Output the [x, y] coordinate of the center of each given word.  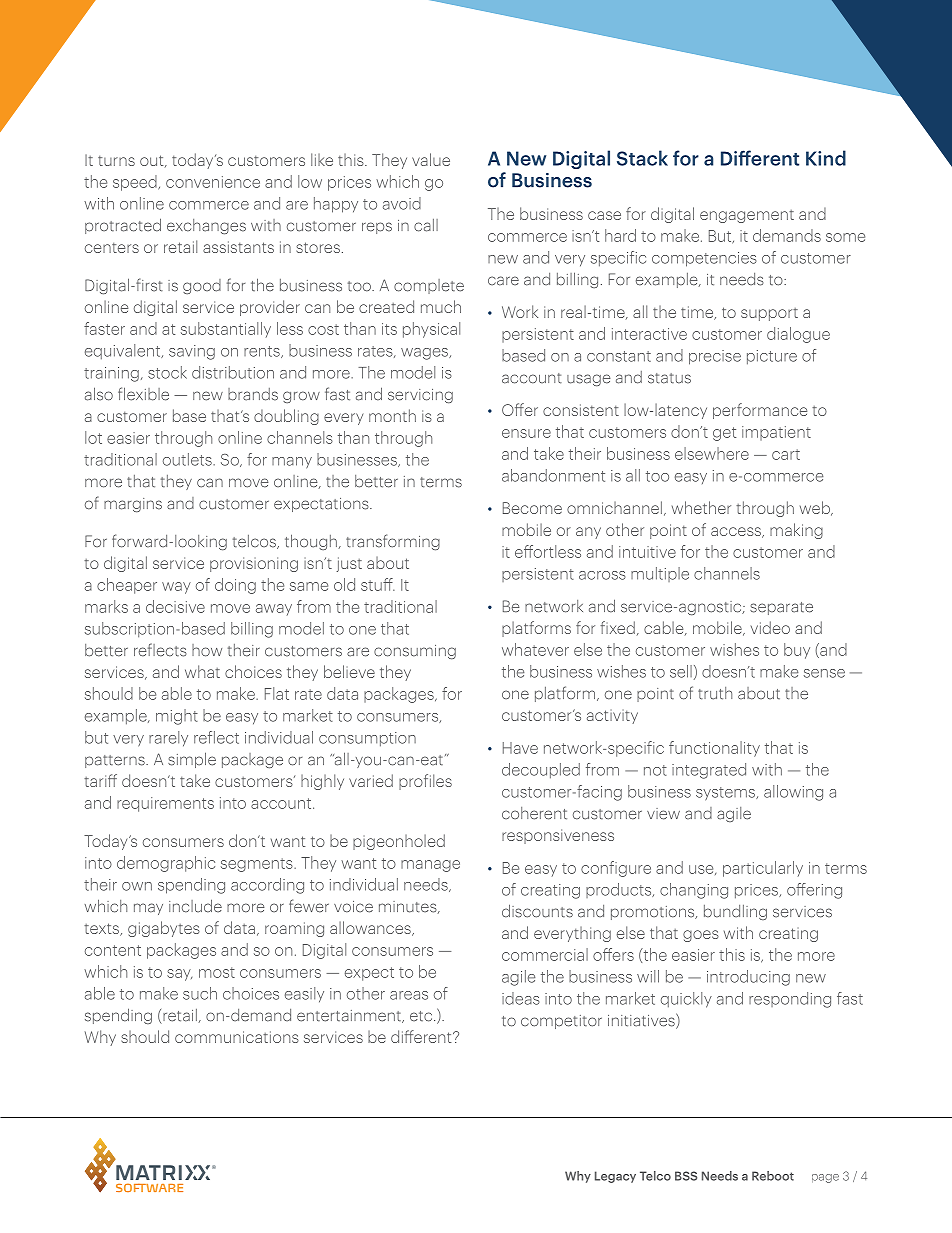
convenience [213, 182]
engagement [747, 216]
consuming [415, 652]
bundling [735, 912]
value [431, 159]
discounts [537, 911]
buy [797, 651]
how [207, 650]
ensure [526, 433]
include [195, 906]
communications [237, 1037]
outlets [188, 459]
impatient [776, 433]
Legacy [615, 1177]
